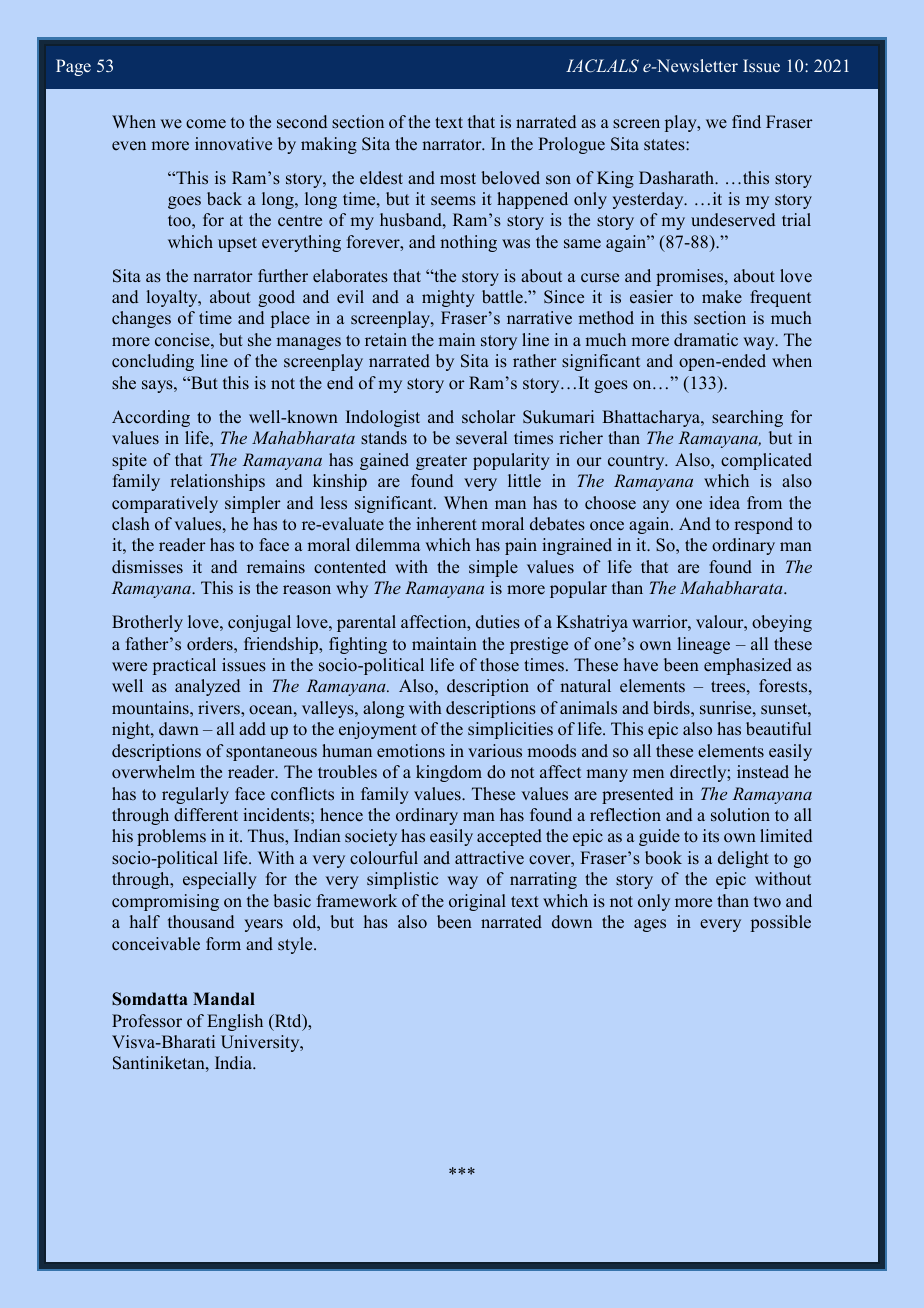 The height and width of the screenshot is (1308, 924). What do you see at coordinates (147, 1021) in the screenshot?
I see `Professor` at bounding box center [147, 1021].
